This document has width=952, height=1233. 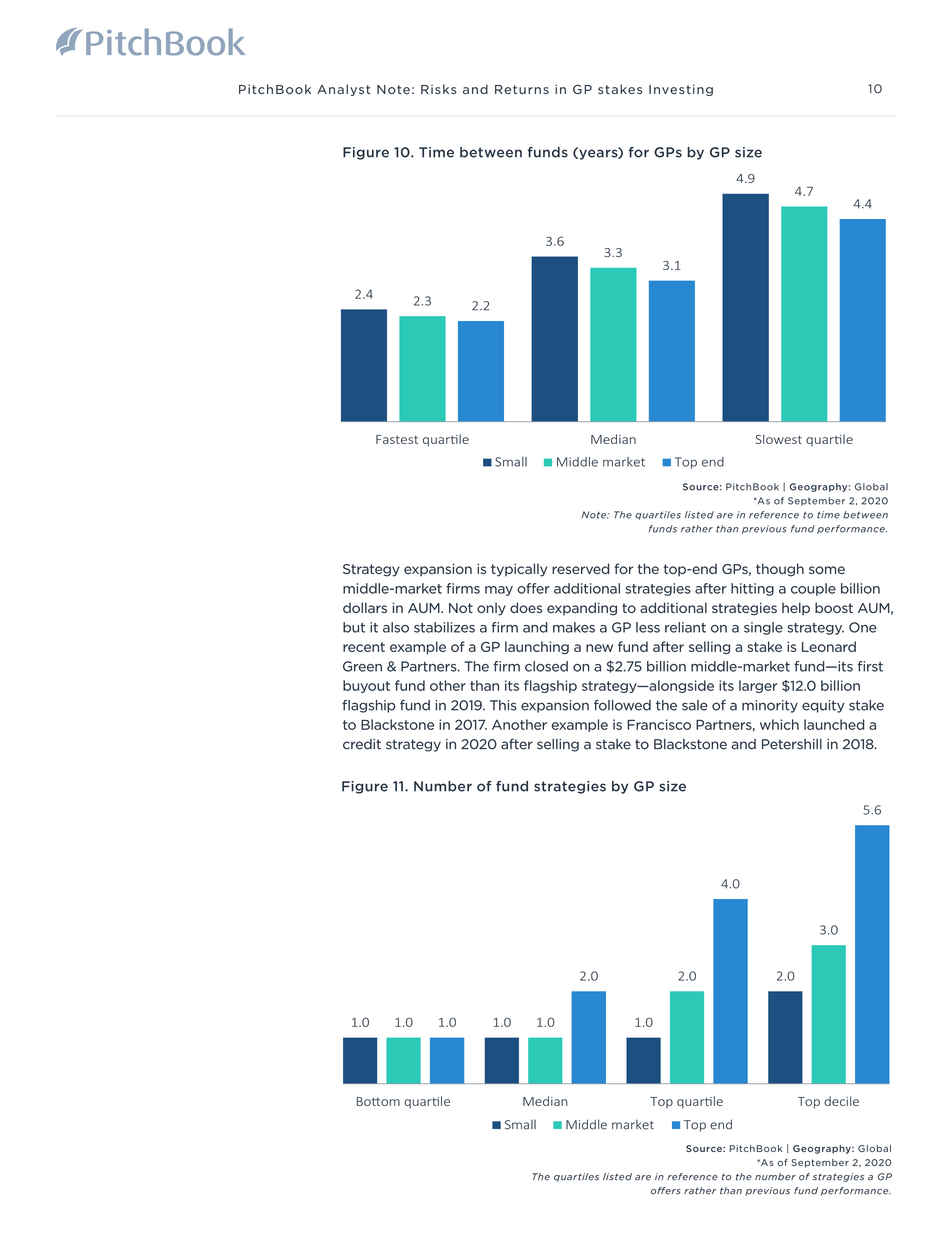 I want to click on credit, so click(x=362, y=744).
